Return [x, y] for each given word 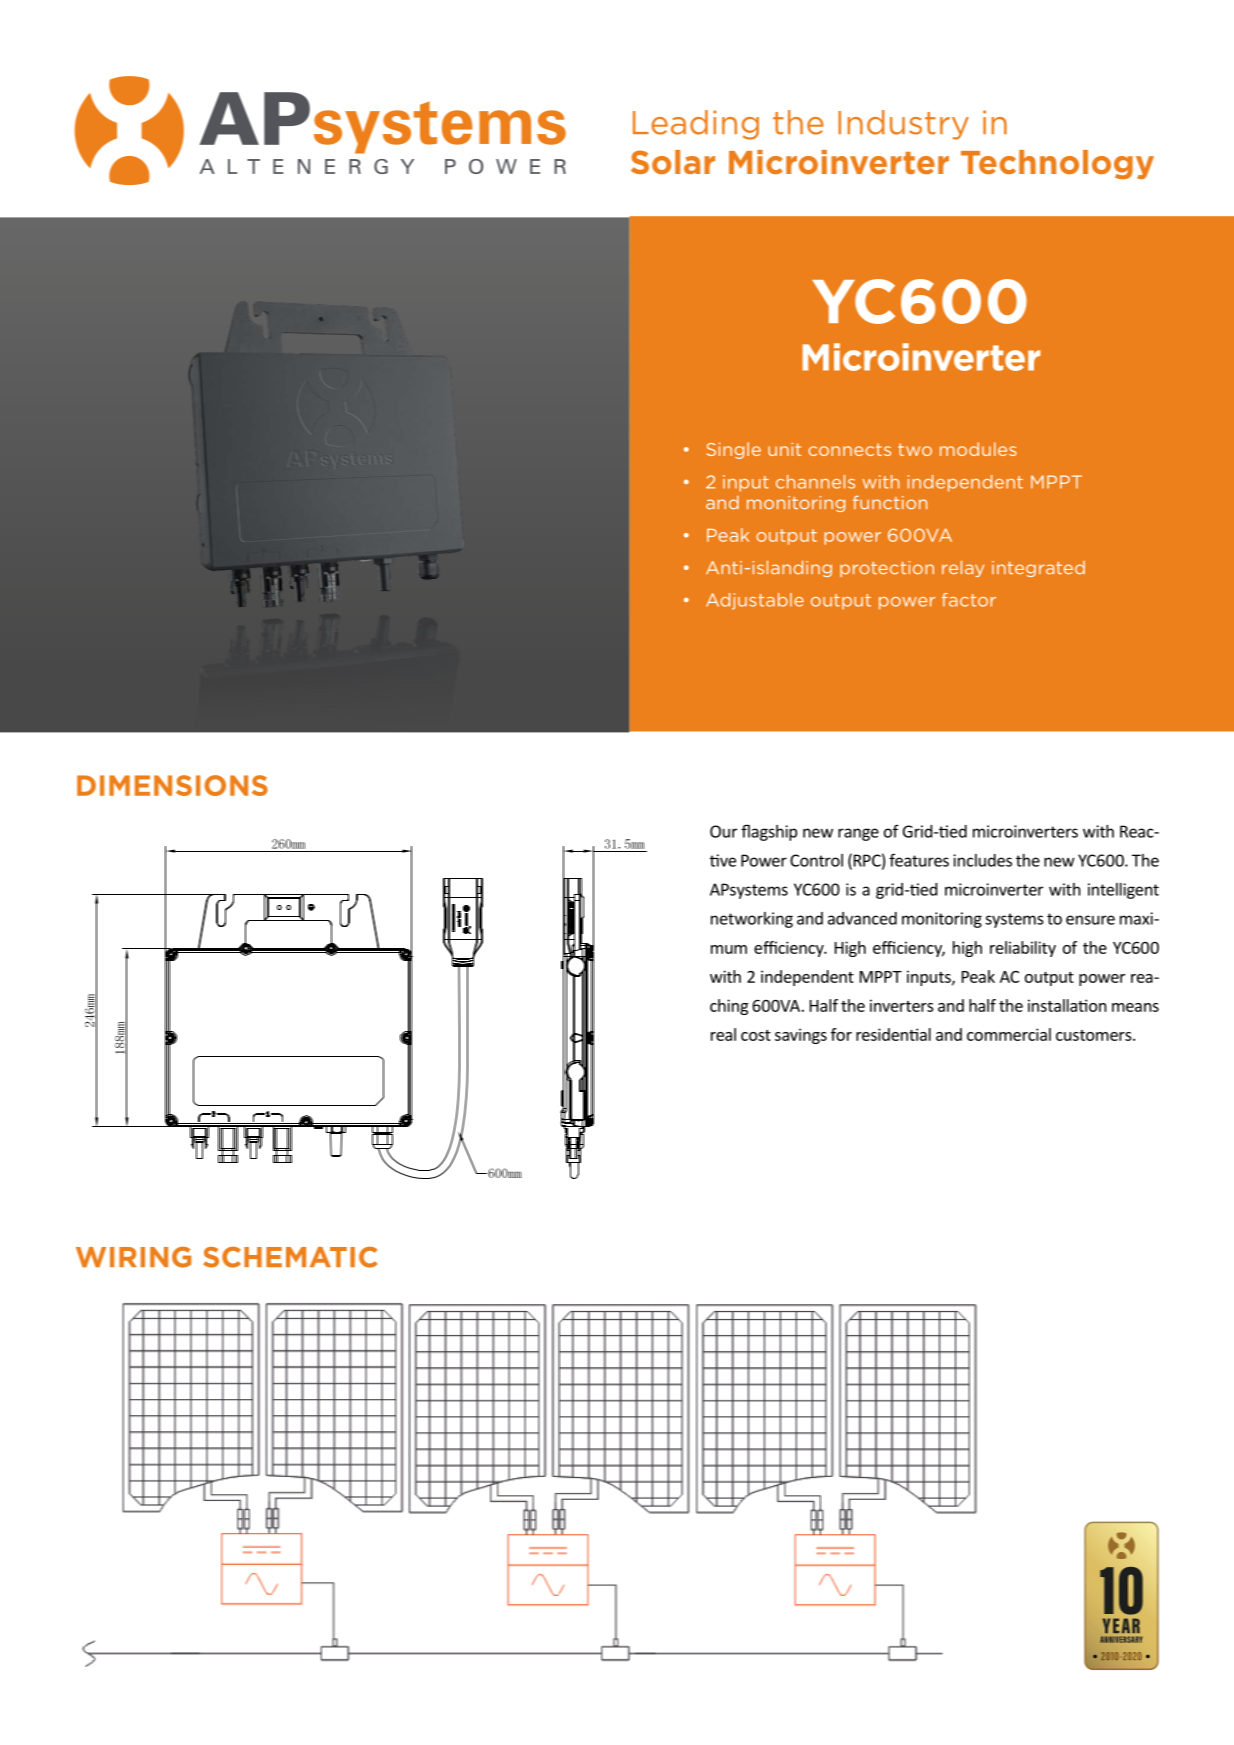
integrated [1038, 569]
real [723, 1034]
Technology [1057, 164]
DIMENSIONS [172, 785]
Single [734, 450]
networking [752, 920]
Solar [673, 162]
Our [723, 831]
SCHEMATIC [290, 1257]
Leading [696, 125]
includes [982, 860]
